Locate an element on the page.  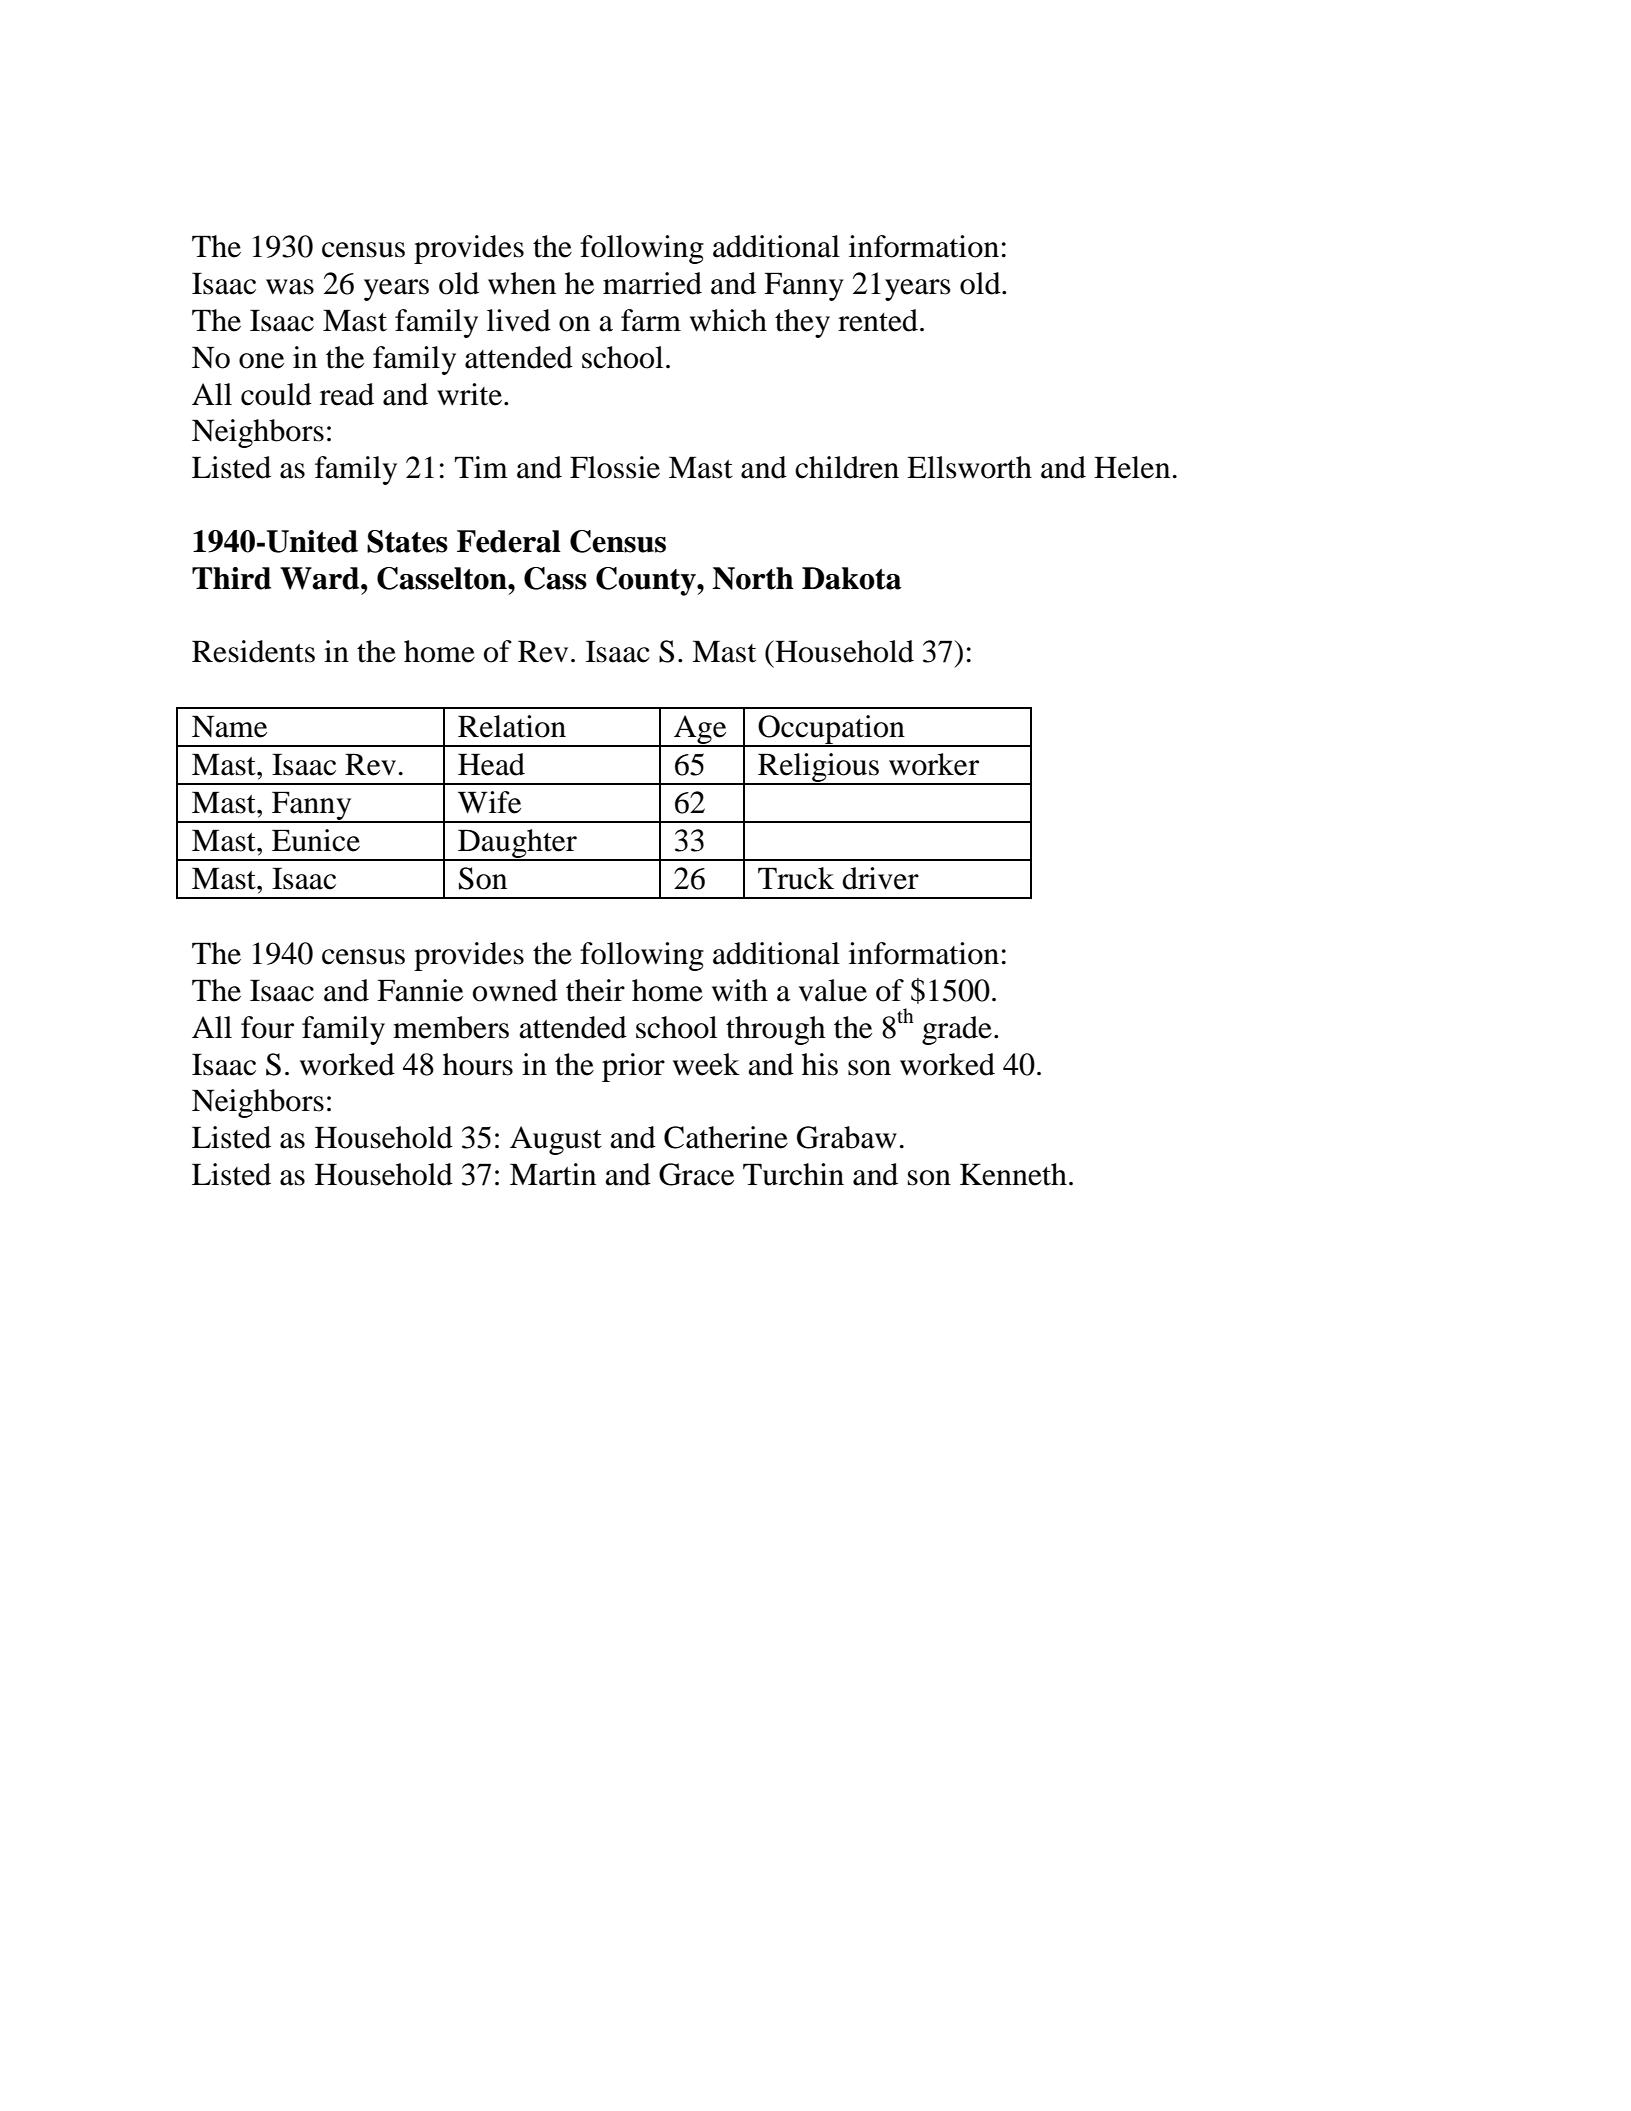
Name is located at coordinates (229, 726).
